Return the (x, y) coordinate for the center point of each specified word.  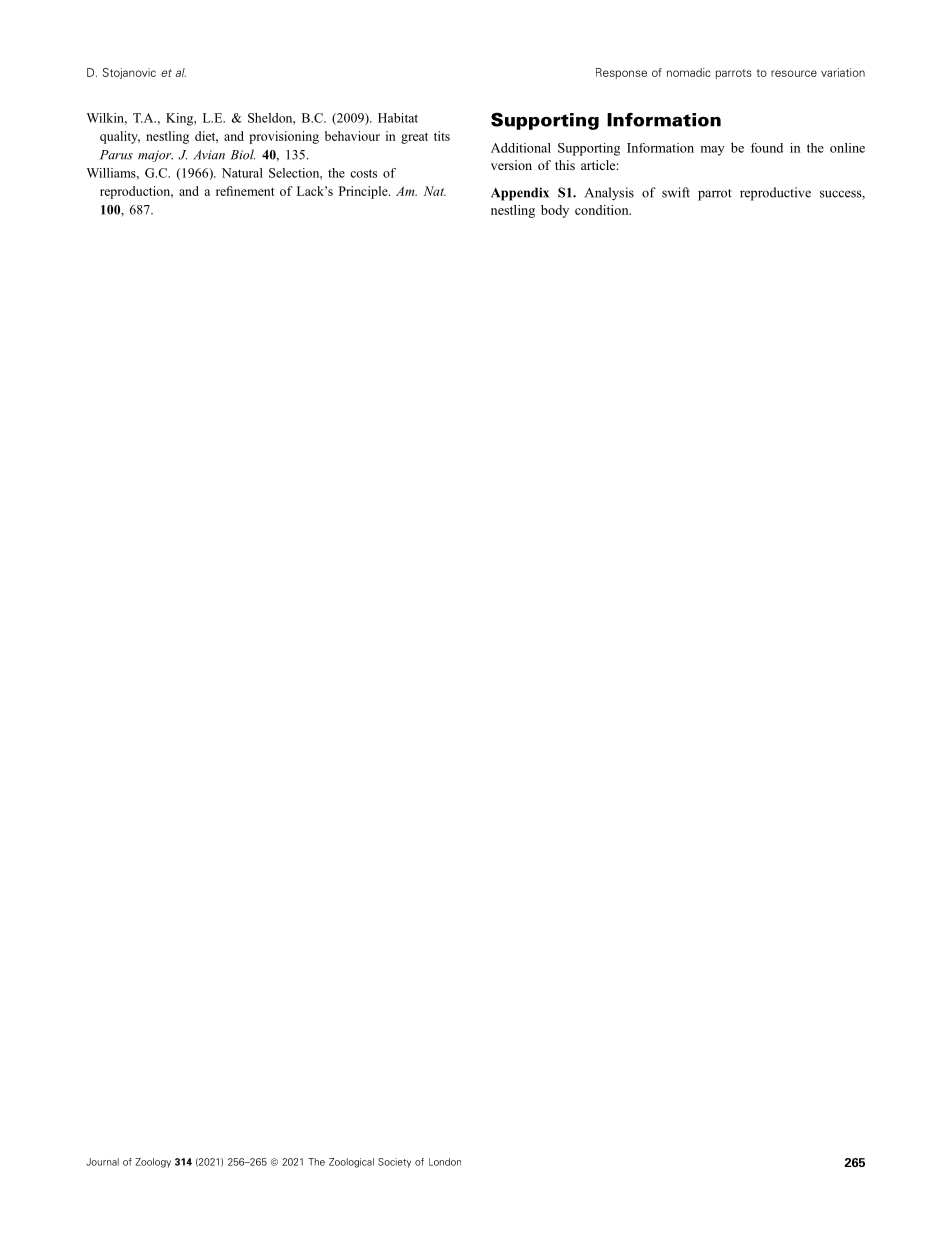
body (555, 211)
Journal (102, 1162)
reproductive (775, 194)
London (445, 1162)
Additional (521, 148)
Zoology (153, 1163)
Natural (242, 173)
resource (794, 73)
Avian (209, 155)
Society (394, 1163)
